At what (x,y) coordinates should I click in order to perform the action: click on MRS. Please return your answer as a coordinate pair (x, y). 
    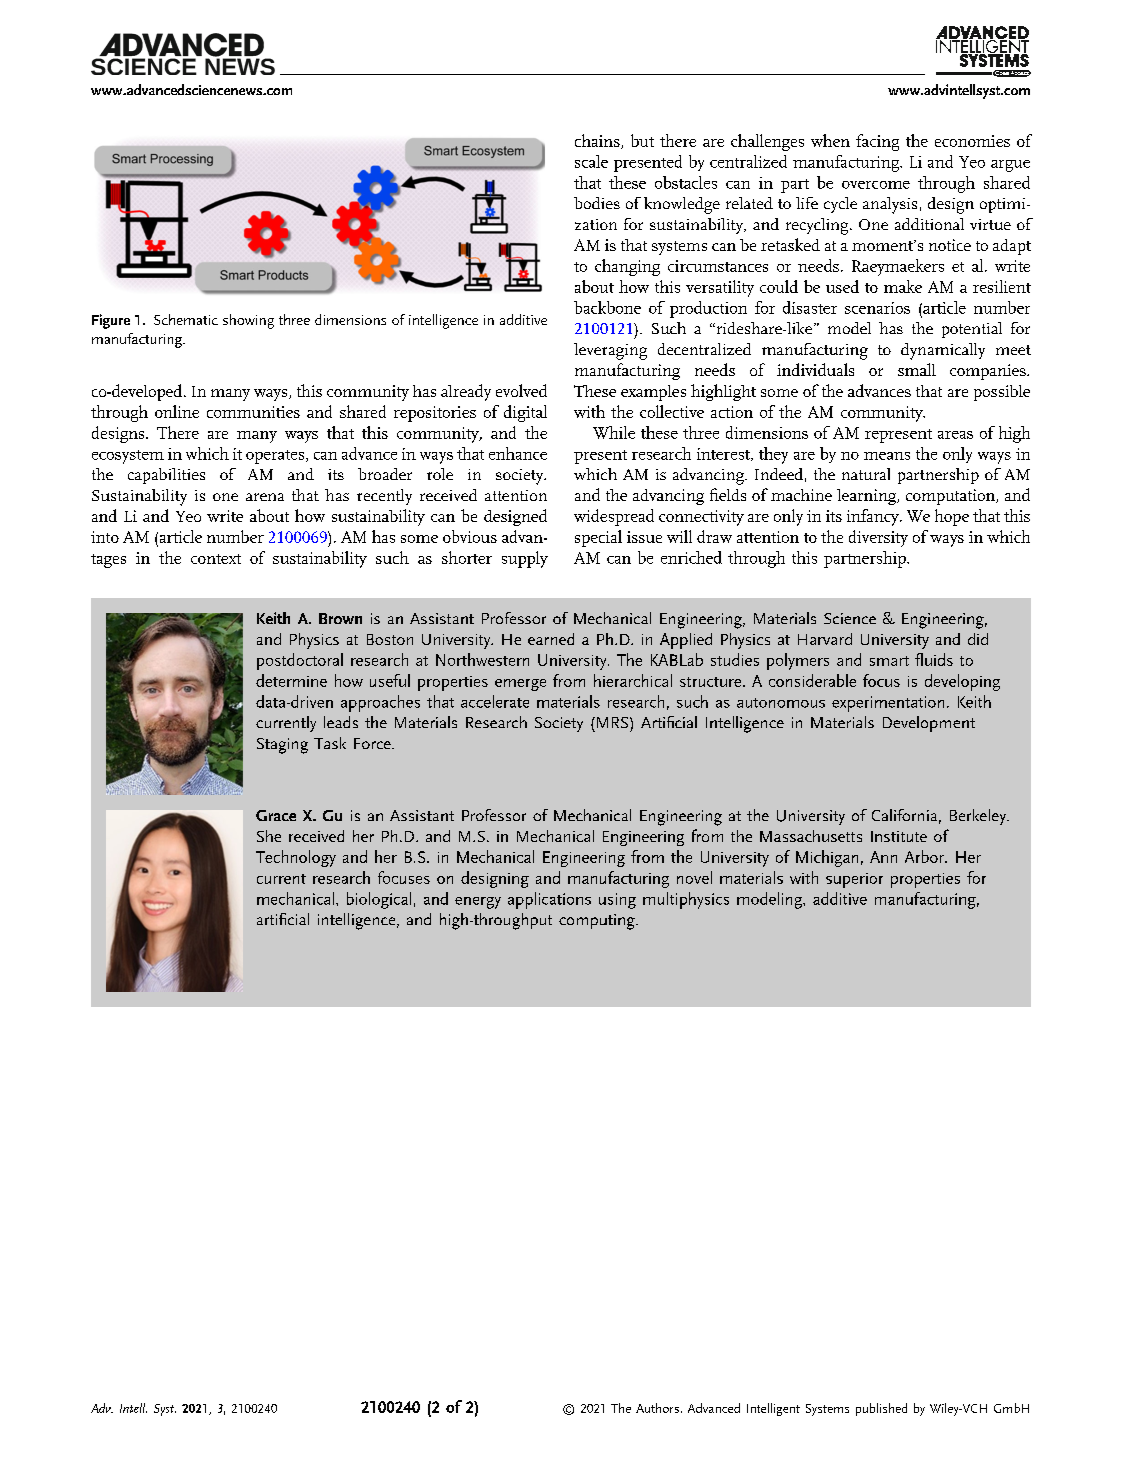
    Looking at the image, I should click on (614, 722).
